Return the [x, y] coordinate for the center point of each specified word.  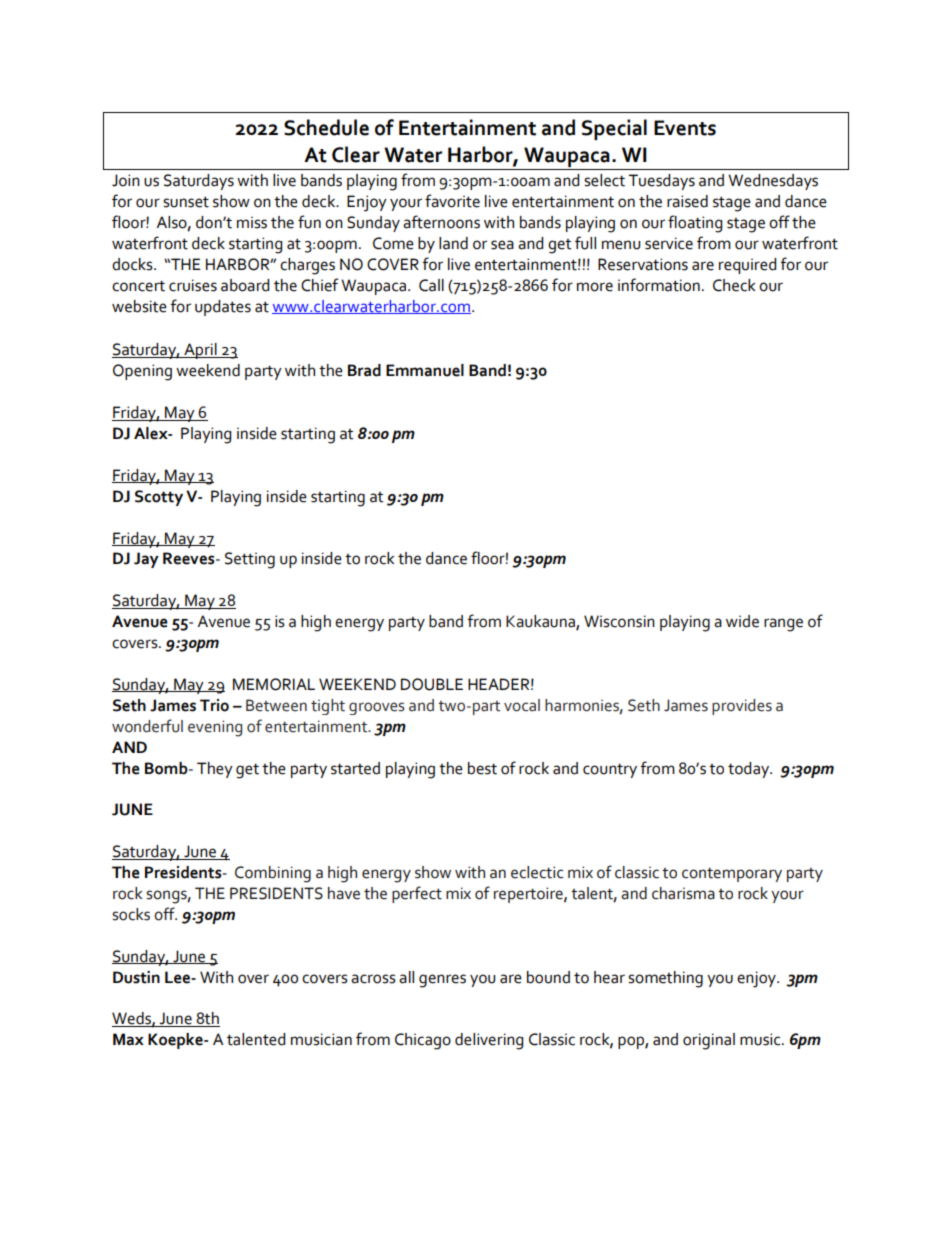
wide [742, 621]
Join [126, 180]
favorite [452, 201]
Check [734, 285]
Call [431, 285]
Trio [214, 705]
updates [223, 308]
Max [128, 1039]
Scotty [159, 498]
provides [742, 707]
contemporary [732, 874]
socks [131, 914]
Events [685, 128]
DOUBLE [432, 684]
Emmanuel [425, 370]
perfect [417, 894]
